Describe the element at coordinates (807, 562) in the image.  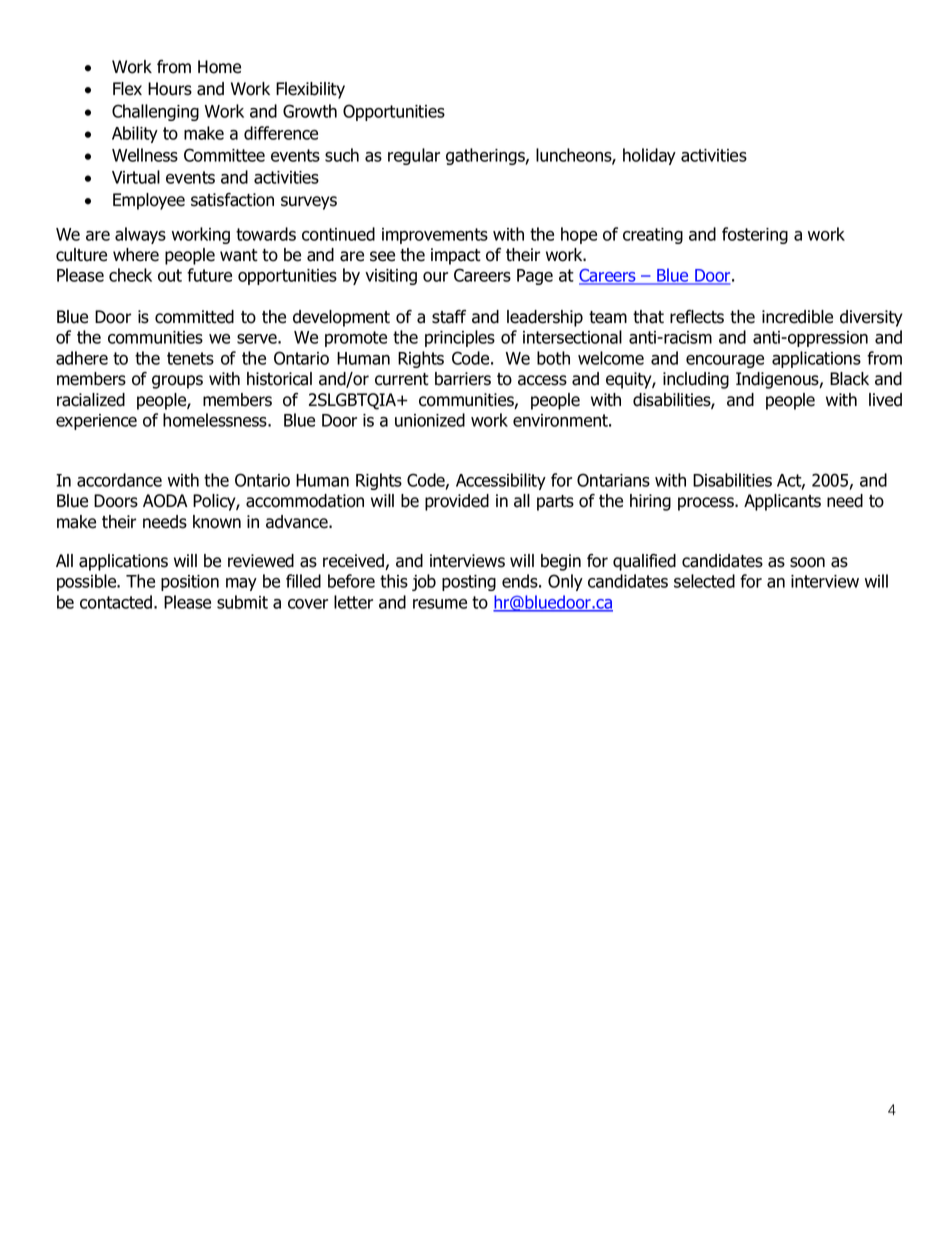
I see `soon` at that location.
